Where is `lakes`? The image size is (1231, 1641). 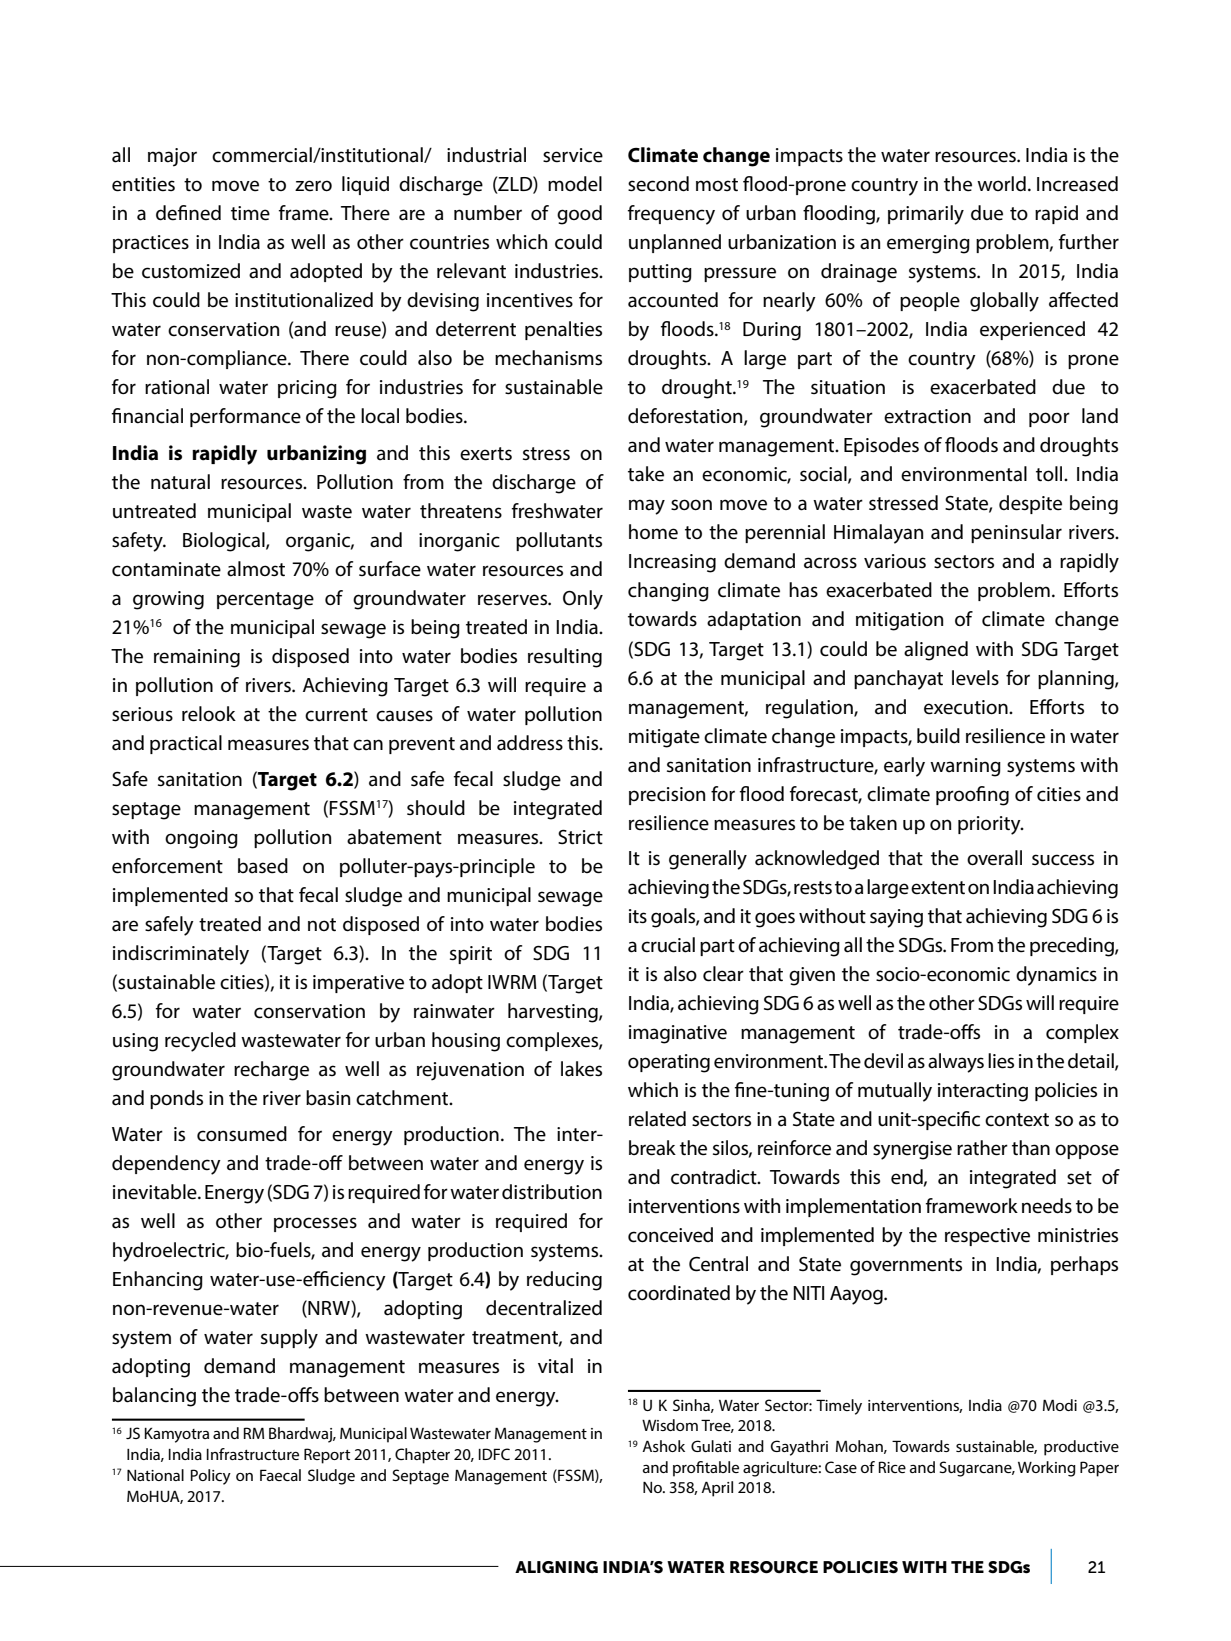
lakes is located at coordinates (581, 1069).
